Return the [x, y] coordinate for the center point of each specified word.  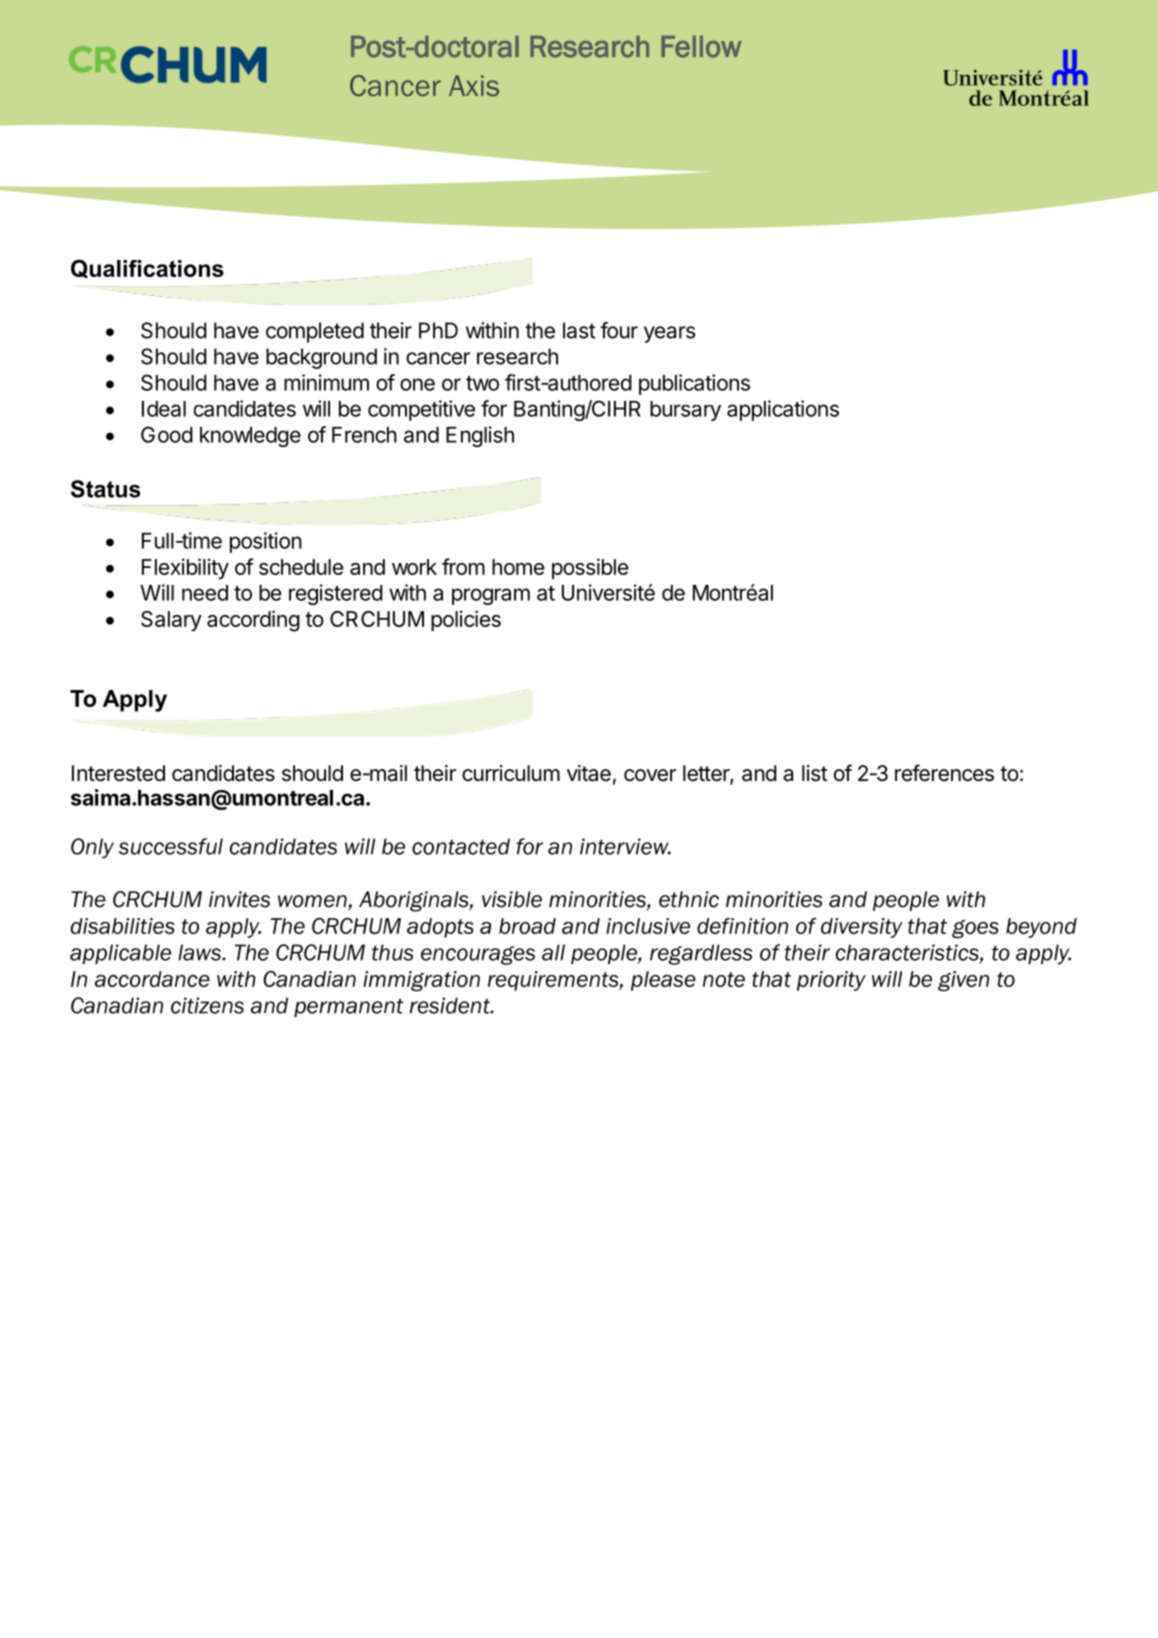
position [266, 542]
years [669, 334]
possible [590, 568]
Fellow [701, 47]
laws [200, 952]
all [553, 952]
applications [783, 410]
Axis [474, 85]
